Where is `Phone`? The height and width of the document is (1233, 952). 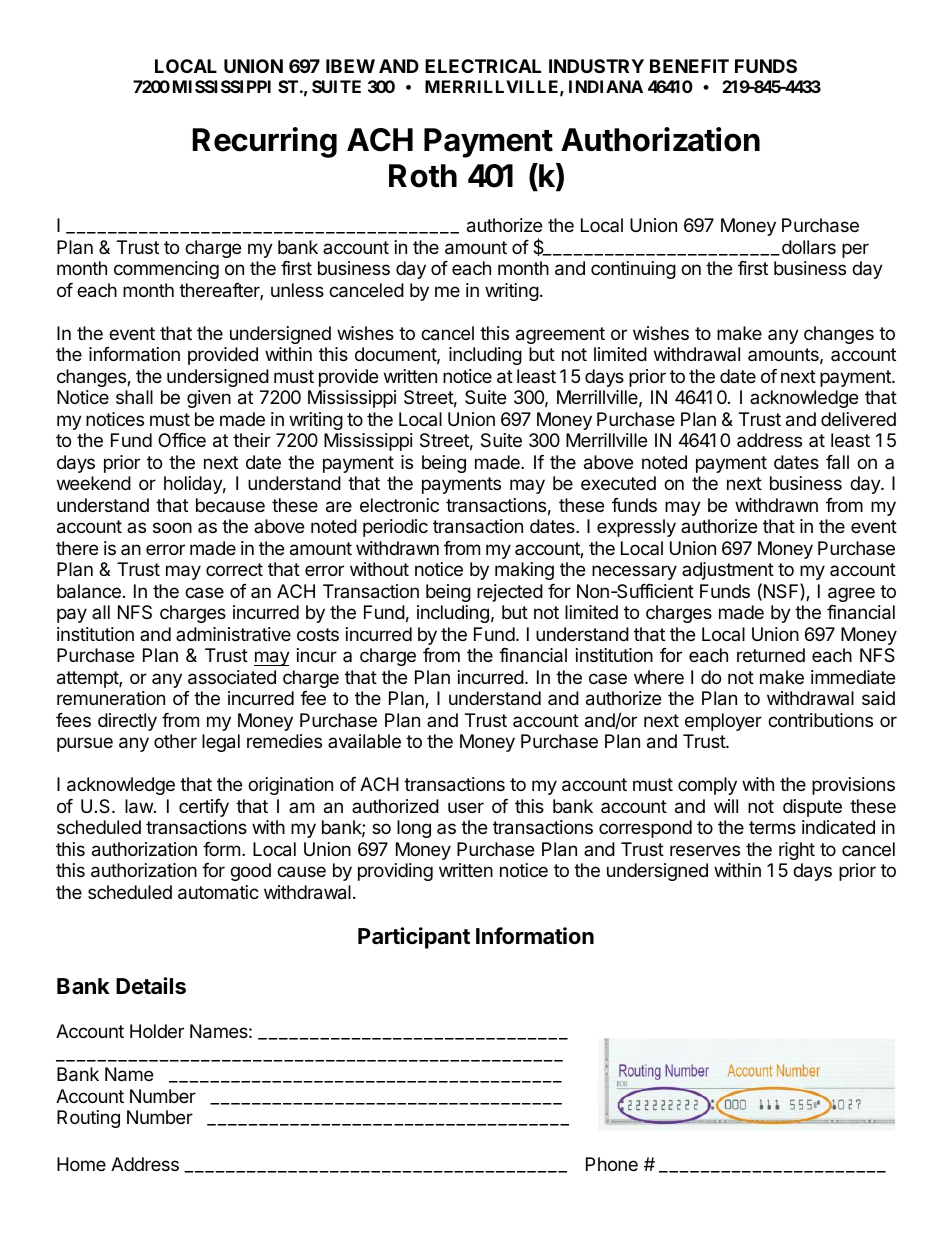
Phone is located at coordinates (612, 1164).
